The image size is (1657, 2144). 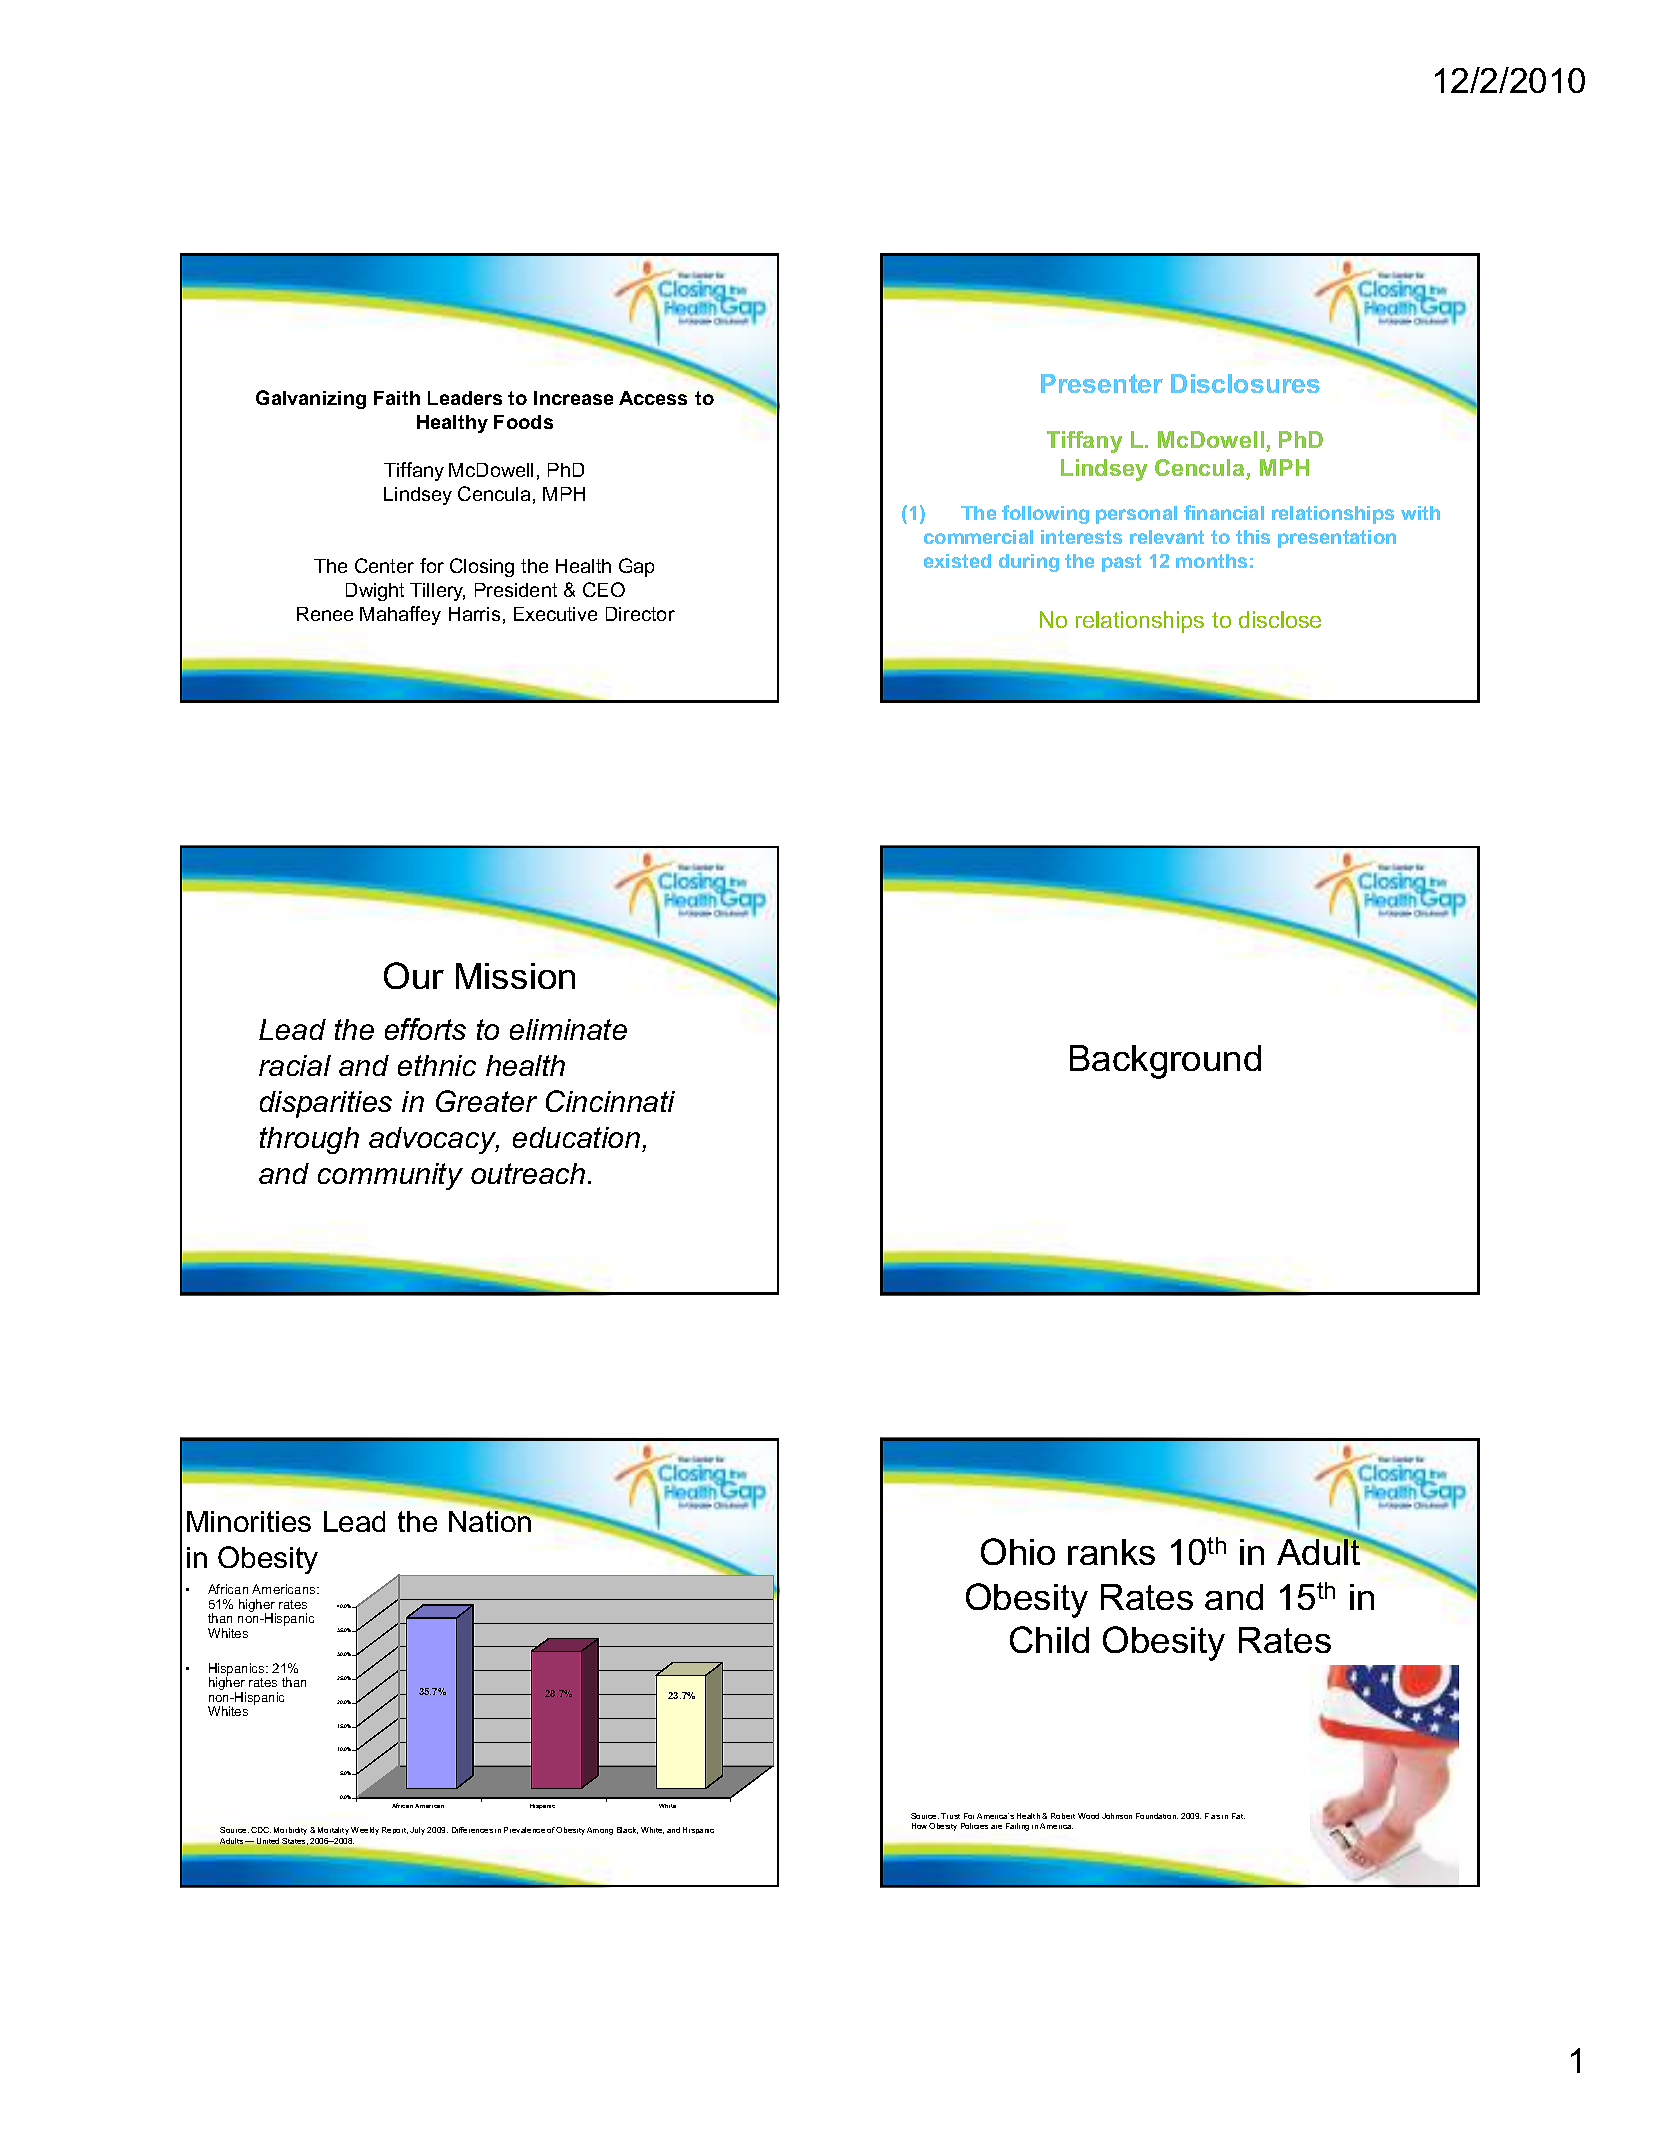 What do you see at coordinates (1018, 1551) in the page?
I see `Ohio` at bounding box center [1018, 1551].
